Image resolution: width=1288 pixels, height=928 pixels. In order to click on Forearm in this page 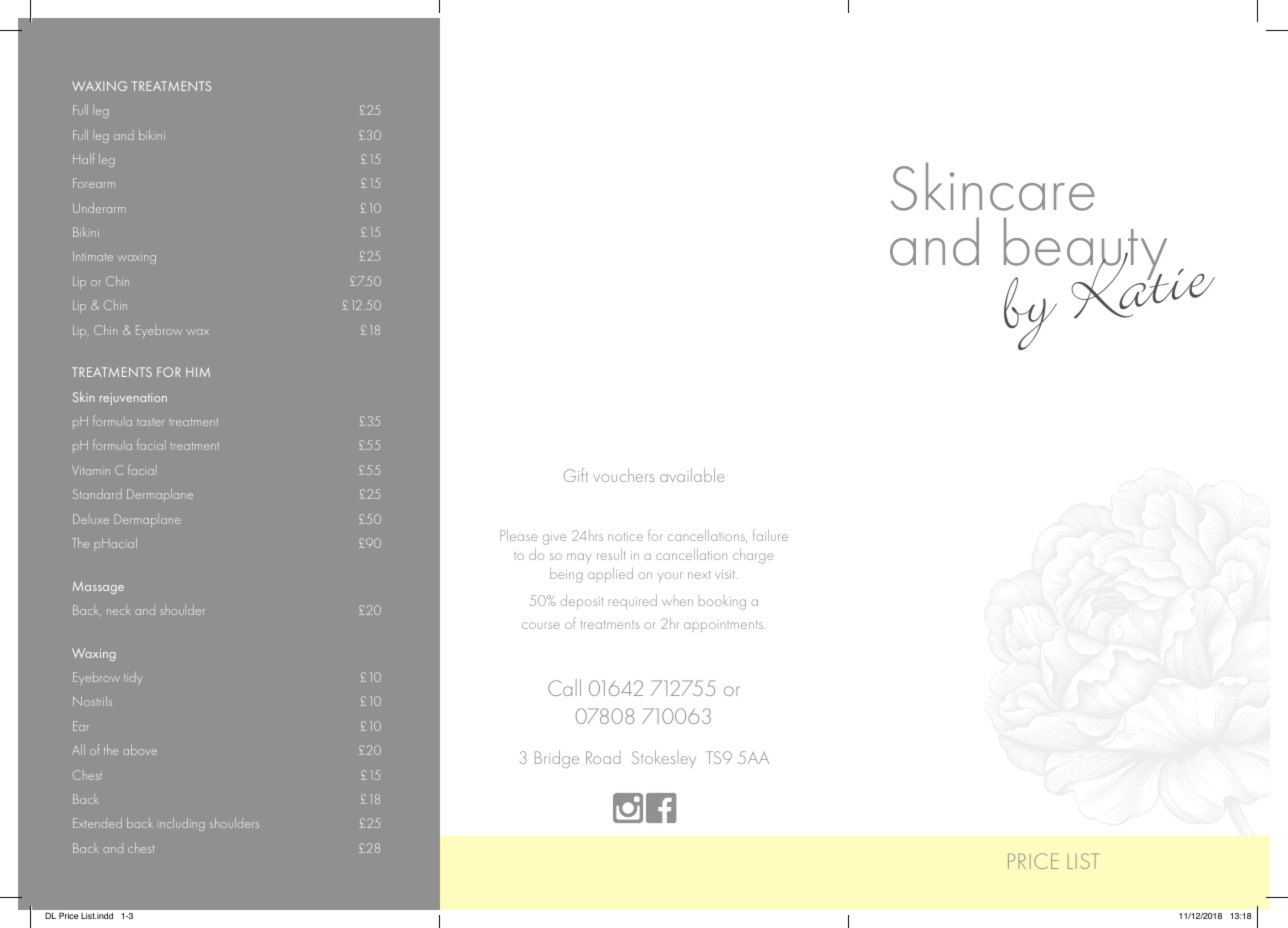, I will do `click(94, 183)`.
